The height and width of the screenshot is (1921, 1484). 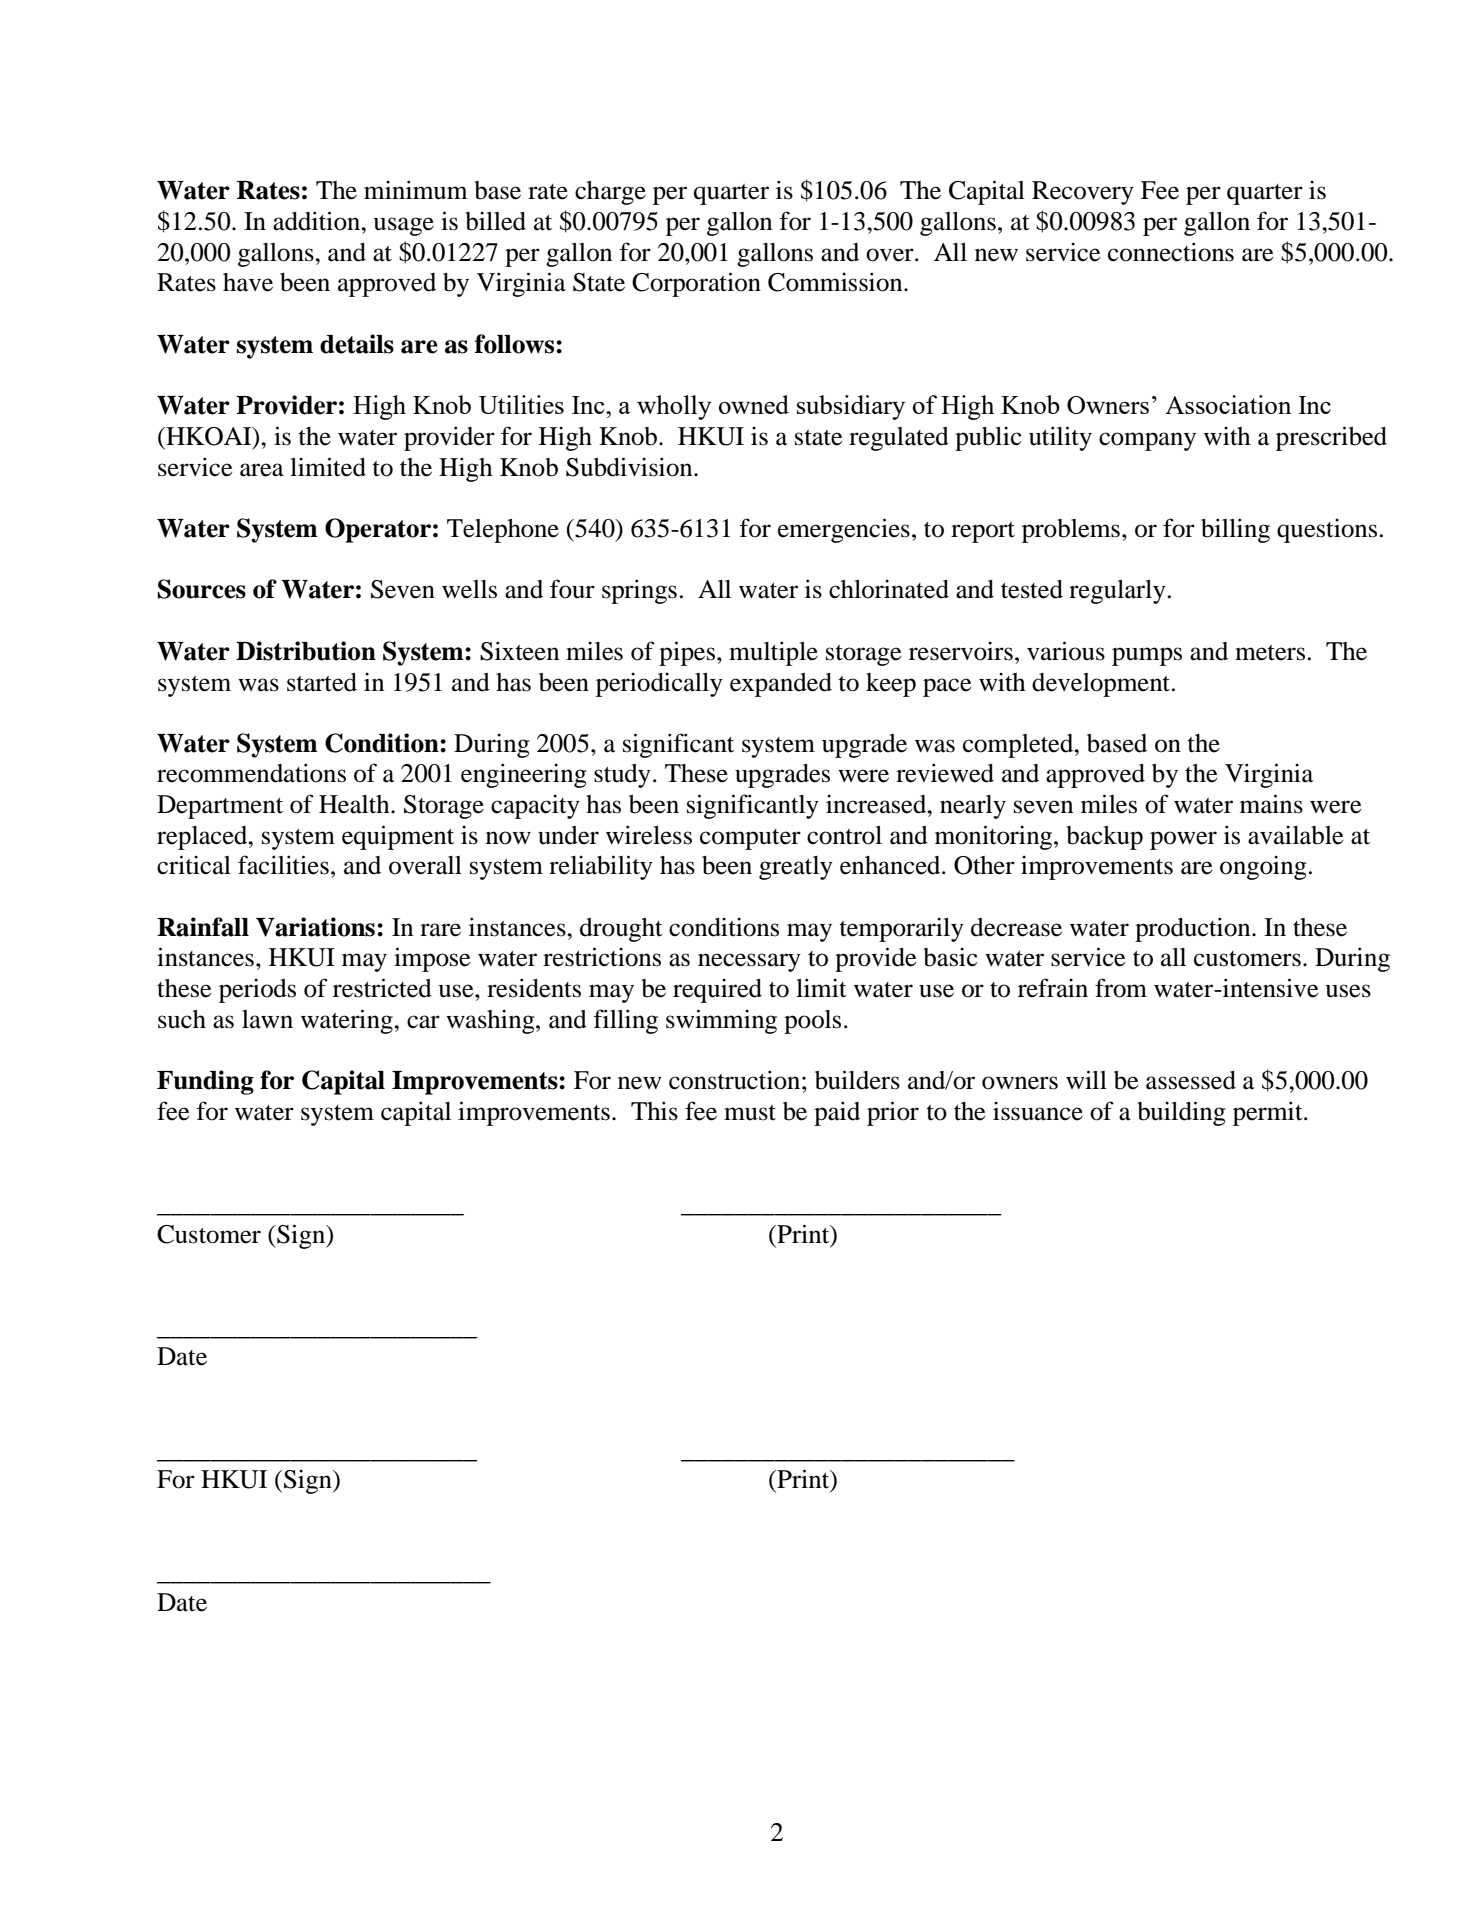 I want to click on charge, so click(x=610, y=193).
